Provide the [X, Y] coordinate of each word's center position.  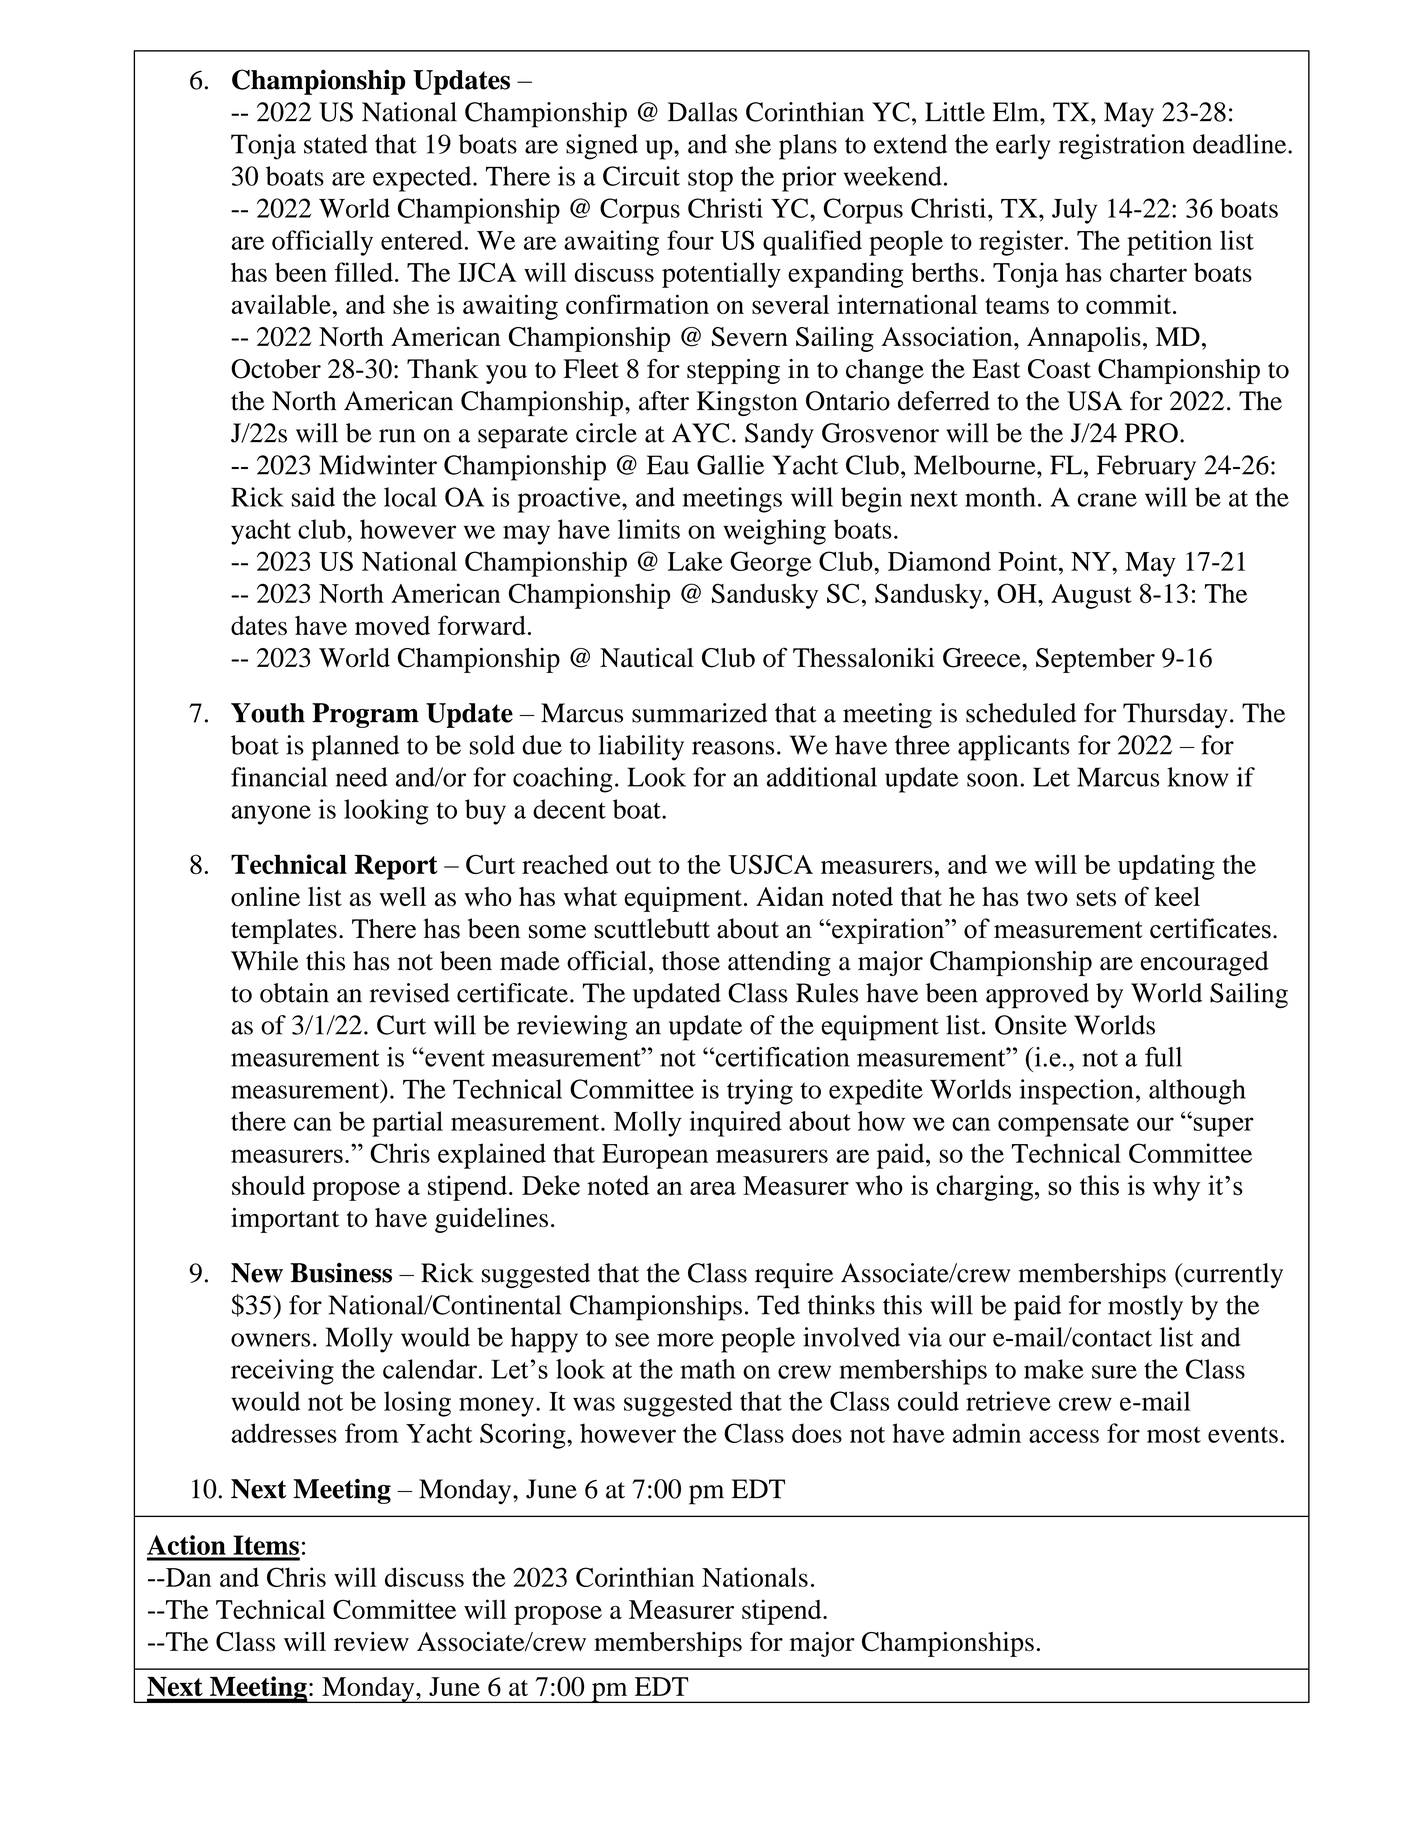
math [708, 1369]
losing [417, 1404]
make [1054, 1369]
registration [1122, 147]
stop [710, 180]
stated [336, 144]
